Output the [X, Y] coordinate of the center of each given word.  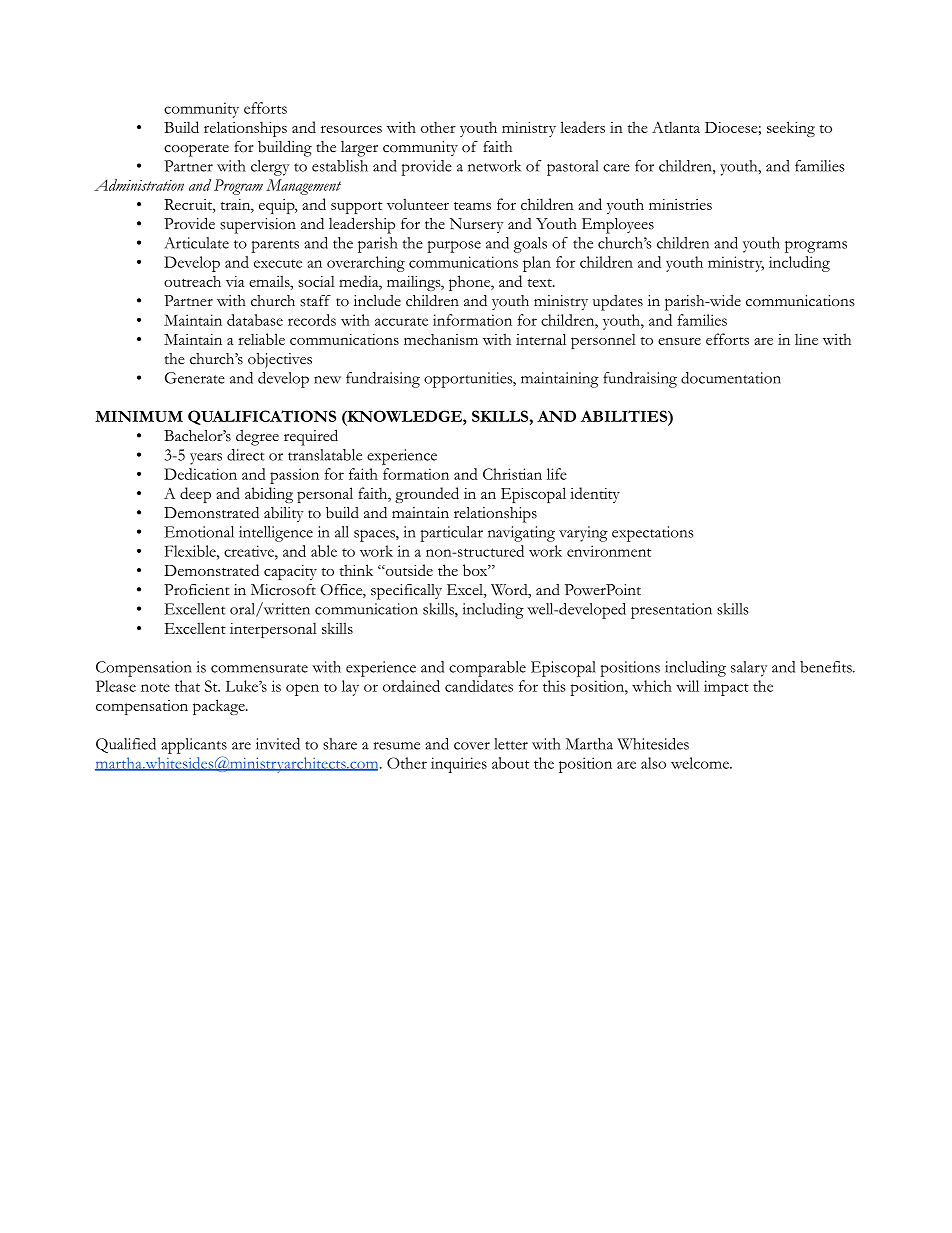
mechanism [441, 339]
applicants [194, 746]
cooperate [196, 150]
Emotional [199, 532]
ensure [679, 341]
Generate [195, 378]
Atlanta [676, 127]
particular [451, 534]
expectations [653, 534]
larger [359, 149]
